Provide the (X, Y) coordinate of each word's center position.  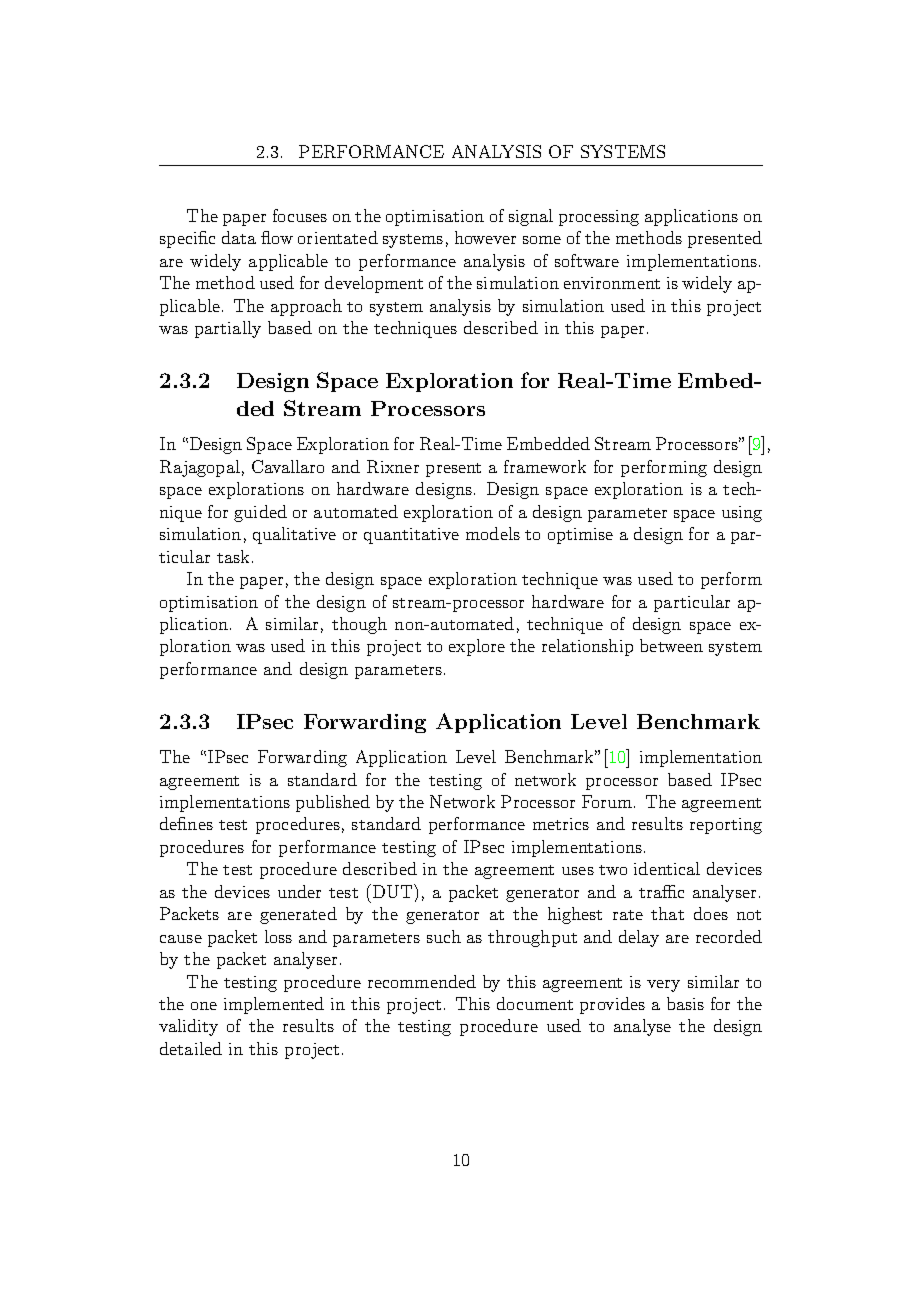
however (485, 237)
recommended (422, 981)
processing (599, 218)
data (239, 237)
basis (685, 1003)
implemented (274, 1005)
